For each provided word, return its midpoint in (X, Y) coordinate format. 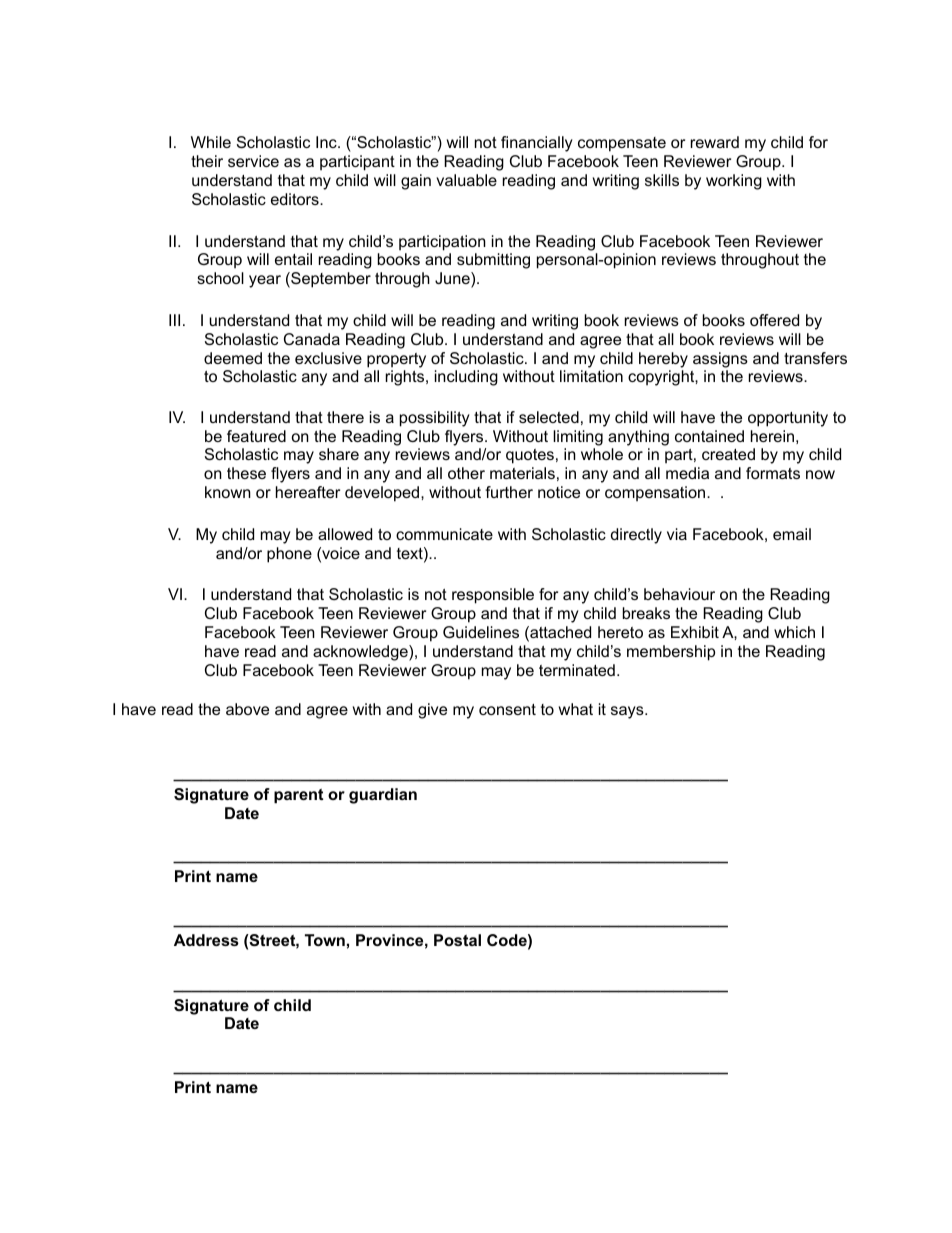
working (734, 182)
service (253, 161)
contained (709, 436)
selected (549, 417)
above (247, 709)
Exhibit (695, 632)
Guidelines (481, 632)
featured (256, 436)
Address (206, 940)
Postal (457, 940)
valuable (466, 180)
